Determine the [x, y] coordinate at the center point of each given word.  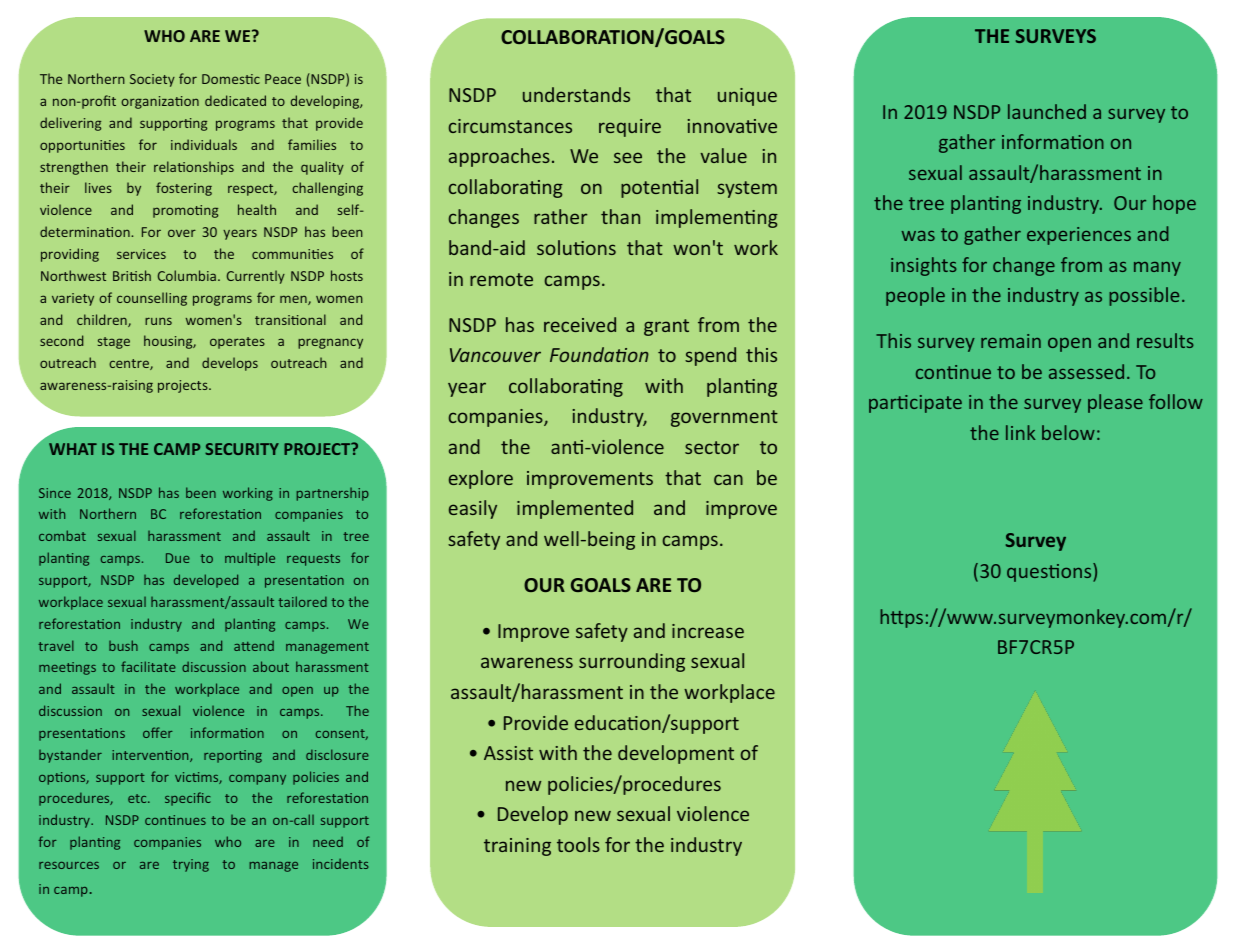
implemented [575, 509]
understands [576, 94]
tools [578, 844]
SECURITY [242, 449]
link [1021, 432]
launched [1047, 111]
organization [160, 102]
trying [191, 865]
